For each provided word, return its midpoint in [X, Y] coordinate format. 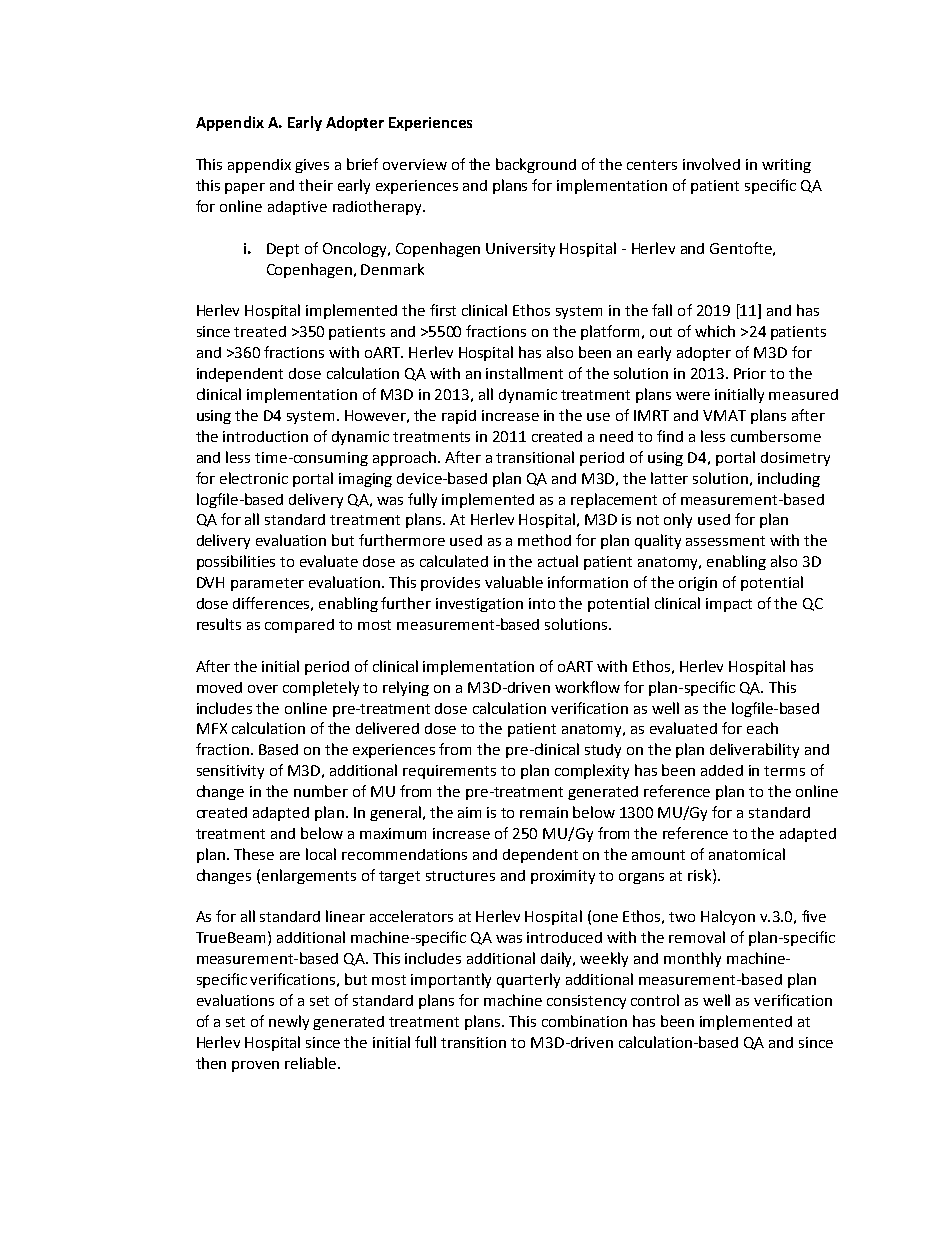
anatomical [747, 854]
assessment [725, 541]
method [544, 540]
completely [321, 688]
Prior [750, 373]
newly [289, 1022]
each [762, 728]
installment [524, 373]
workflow [587, 687]
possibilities [236, 562]
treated [260, 331]
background [536, 165]
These [254, 854]
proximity [563, 877]
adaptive [297, 208]
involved [711, 164]
